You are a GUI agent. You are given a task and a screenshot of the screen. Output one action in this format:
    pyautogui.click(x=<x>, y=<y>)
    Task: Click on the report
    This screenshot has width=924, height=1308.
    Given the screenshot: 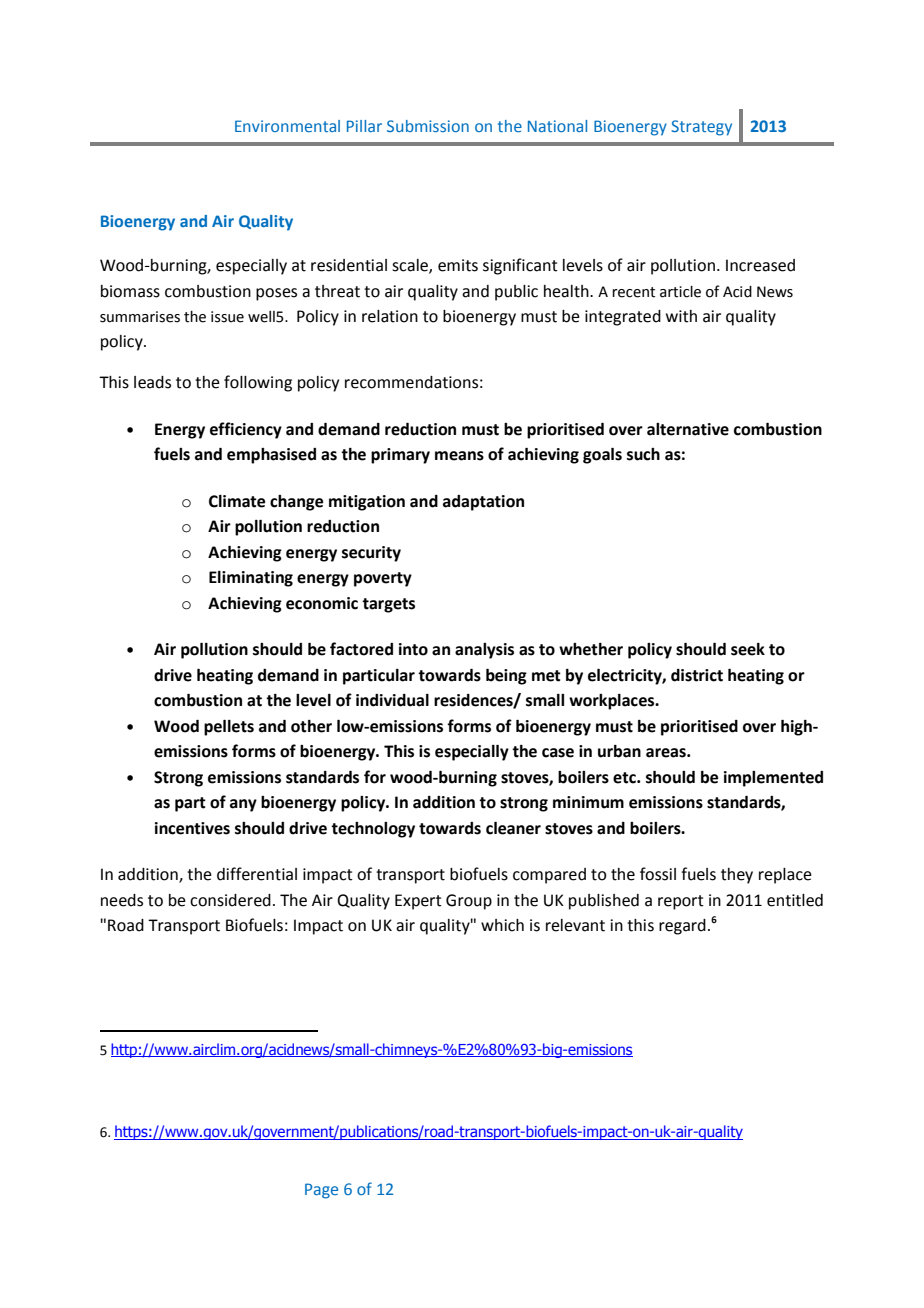 What is the action you would take?
    pyautogui.click(x=681, y=902)
